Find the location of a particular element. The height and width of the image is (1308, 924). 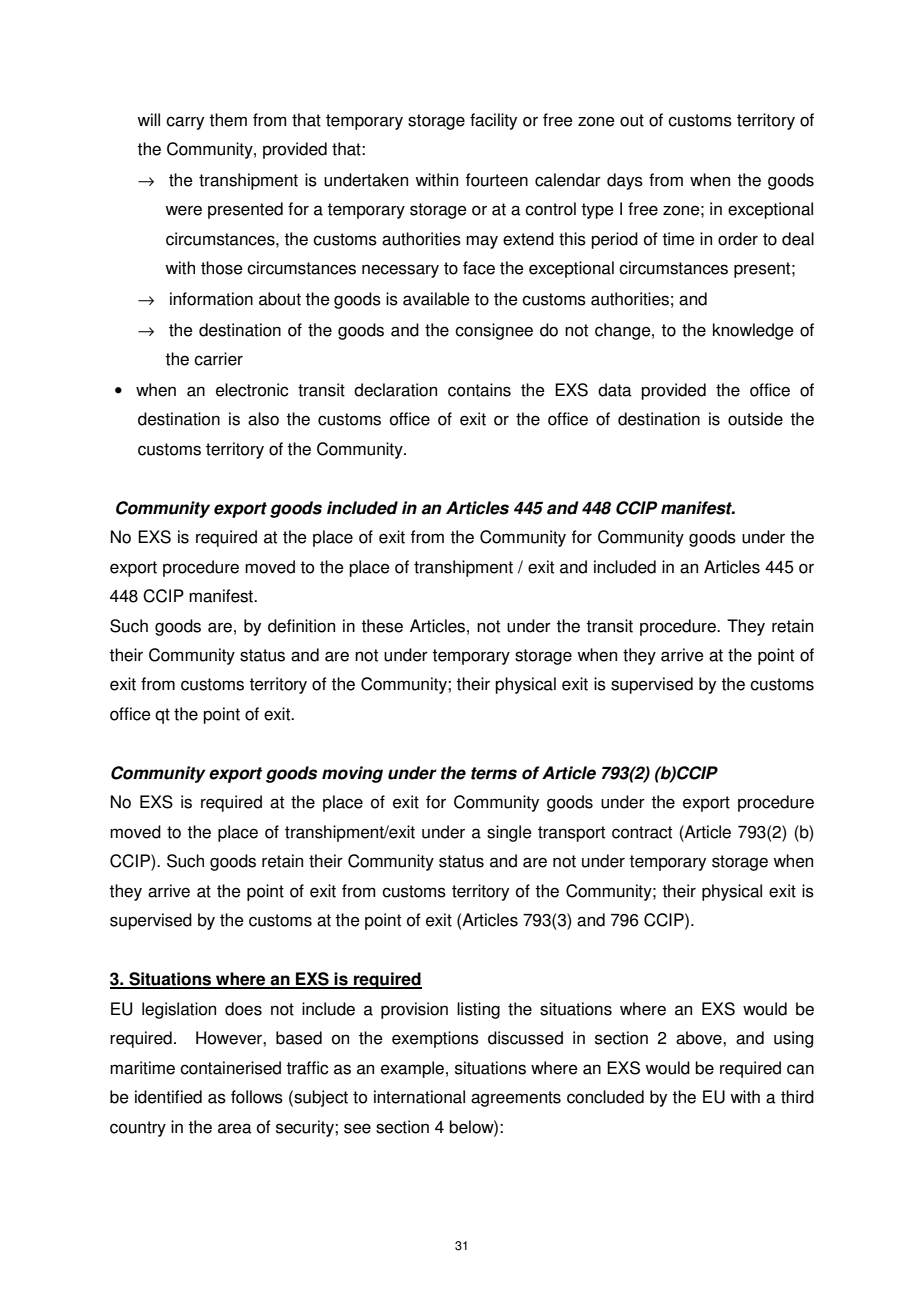

agreements is located at coordinates (516, 1099).
